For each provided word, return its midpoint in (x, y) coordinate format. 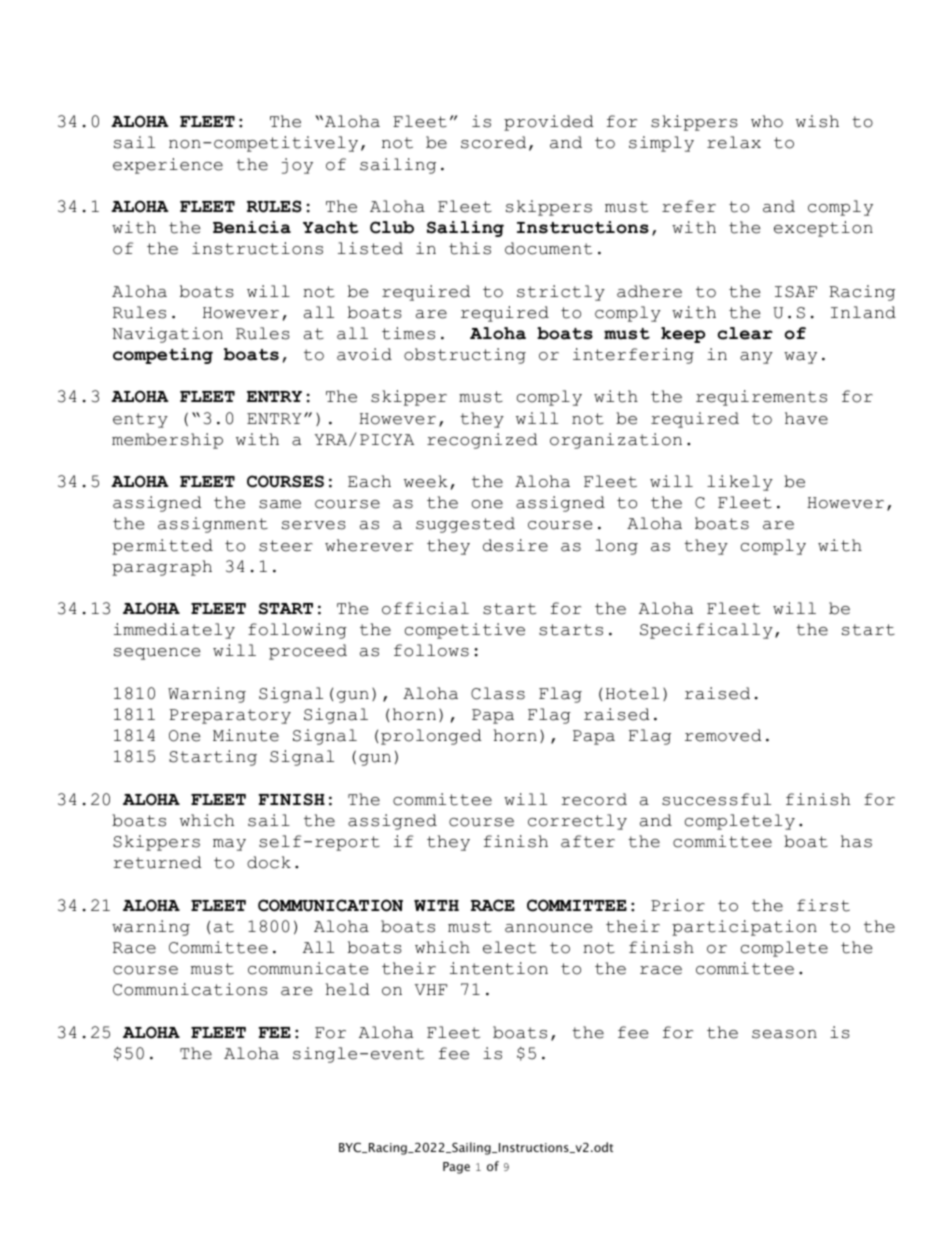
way (800, 358)
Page (456, 1168)
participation (744, 928)
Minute (246, 735)
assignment (213, 525)
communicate (308, 968)
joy (297, 166)
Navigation (167, 335)
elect (509, 947)
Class (498, 693)
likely (740, 483)
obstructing (465, 356)
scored (493, 142)
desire (515, 545)
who (767, 121)
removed (723, 735)
